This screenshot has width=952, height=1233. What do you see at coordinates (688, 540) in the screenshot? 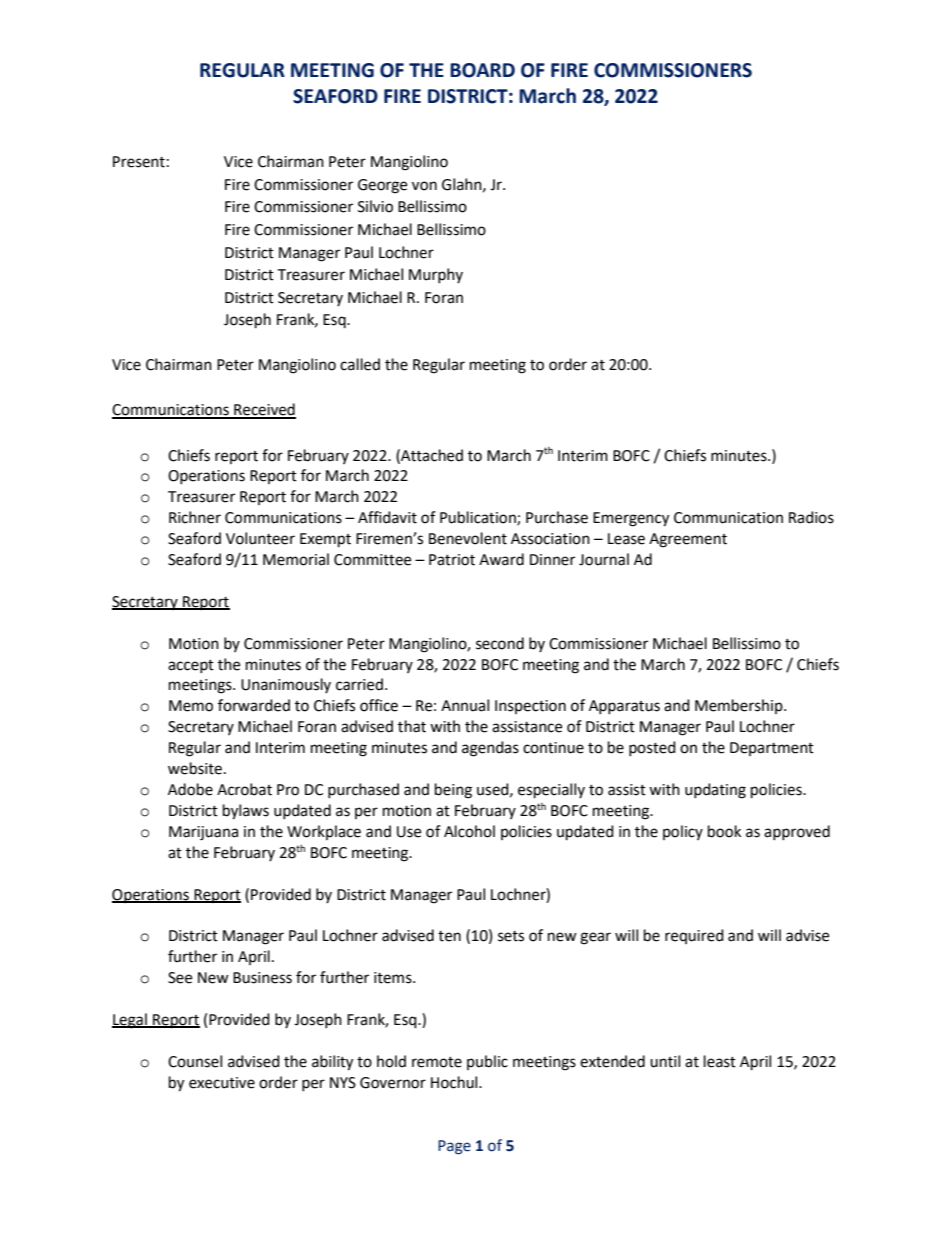
I see `Agreement` at bounding box center [688, 540].
